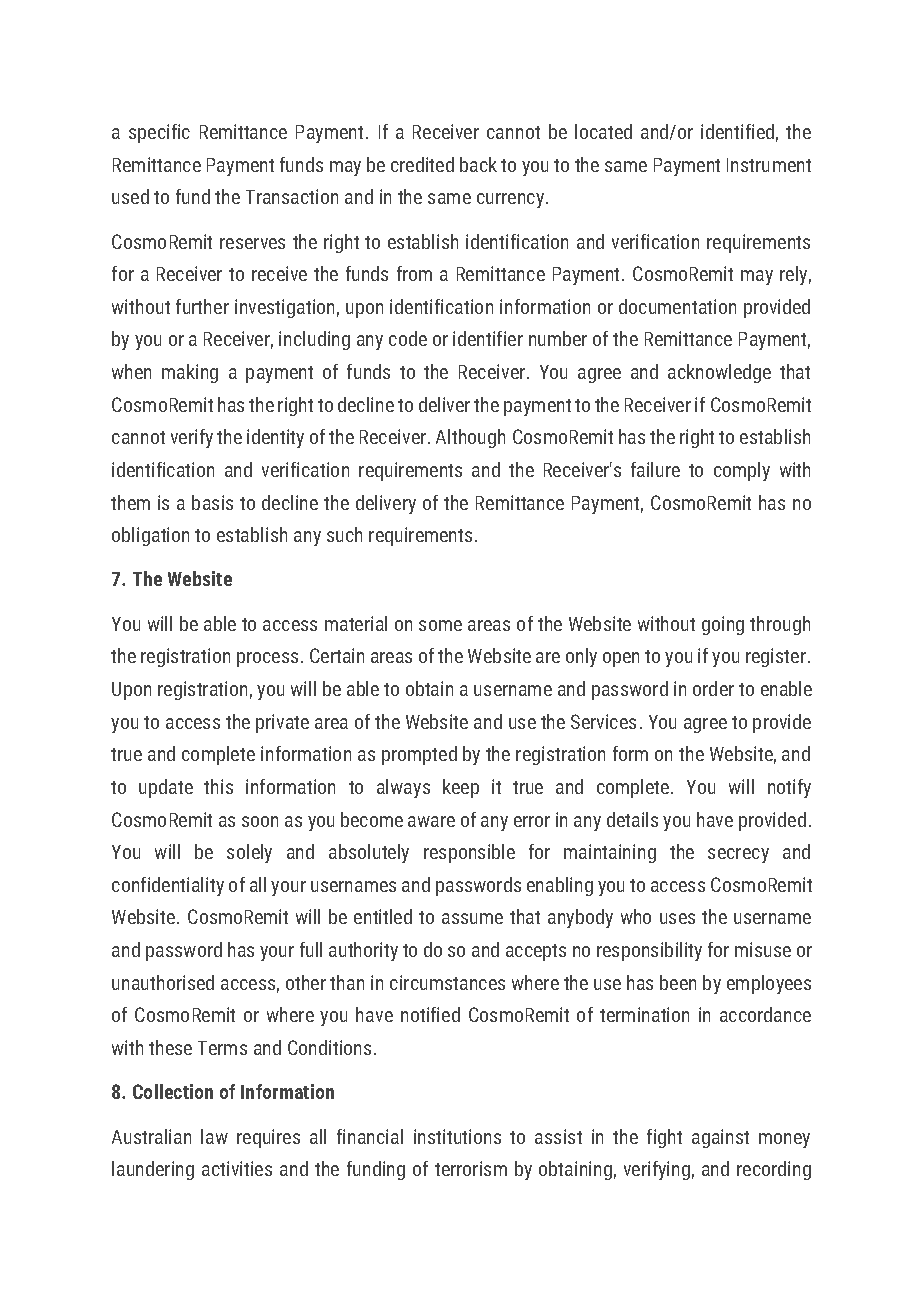 The height and width of the document is (1308, 924). What do you see at coordinates (470, 438) in the document?
I see `Although` at bounding box center [470, 438].
